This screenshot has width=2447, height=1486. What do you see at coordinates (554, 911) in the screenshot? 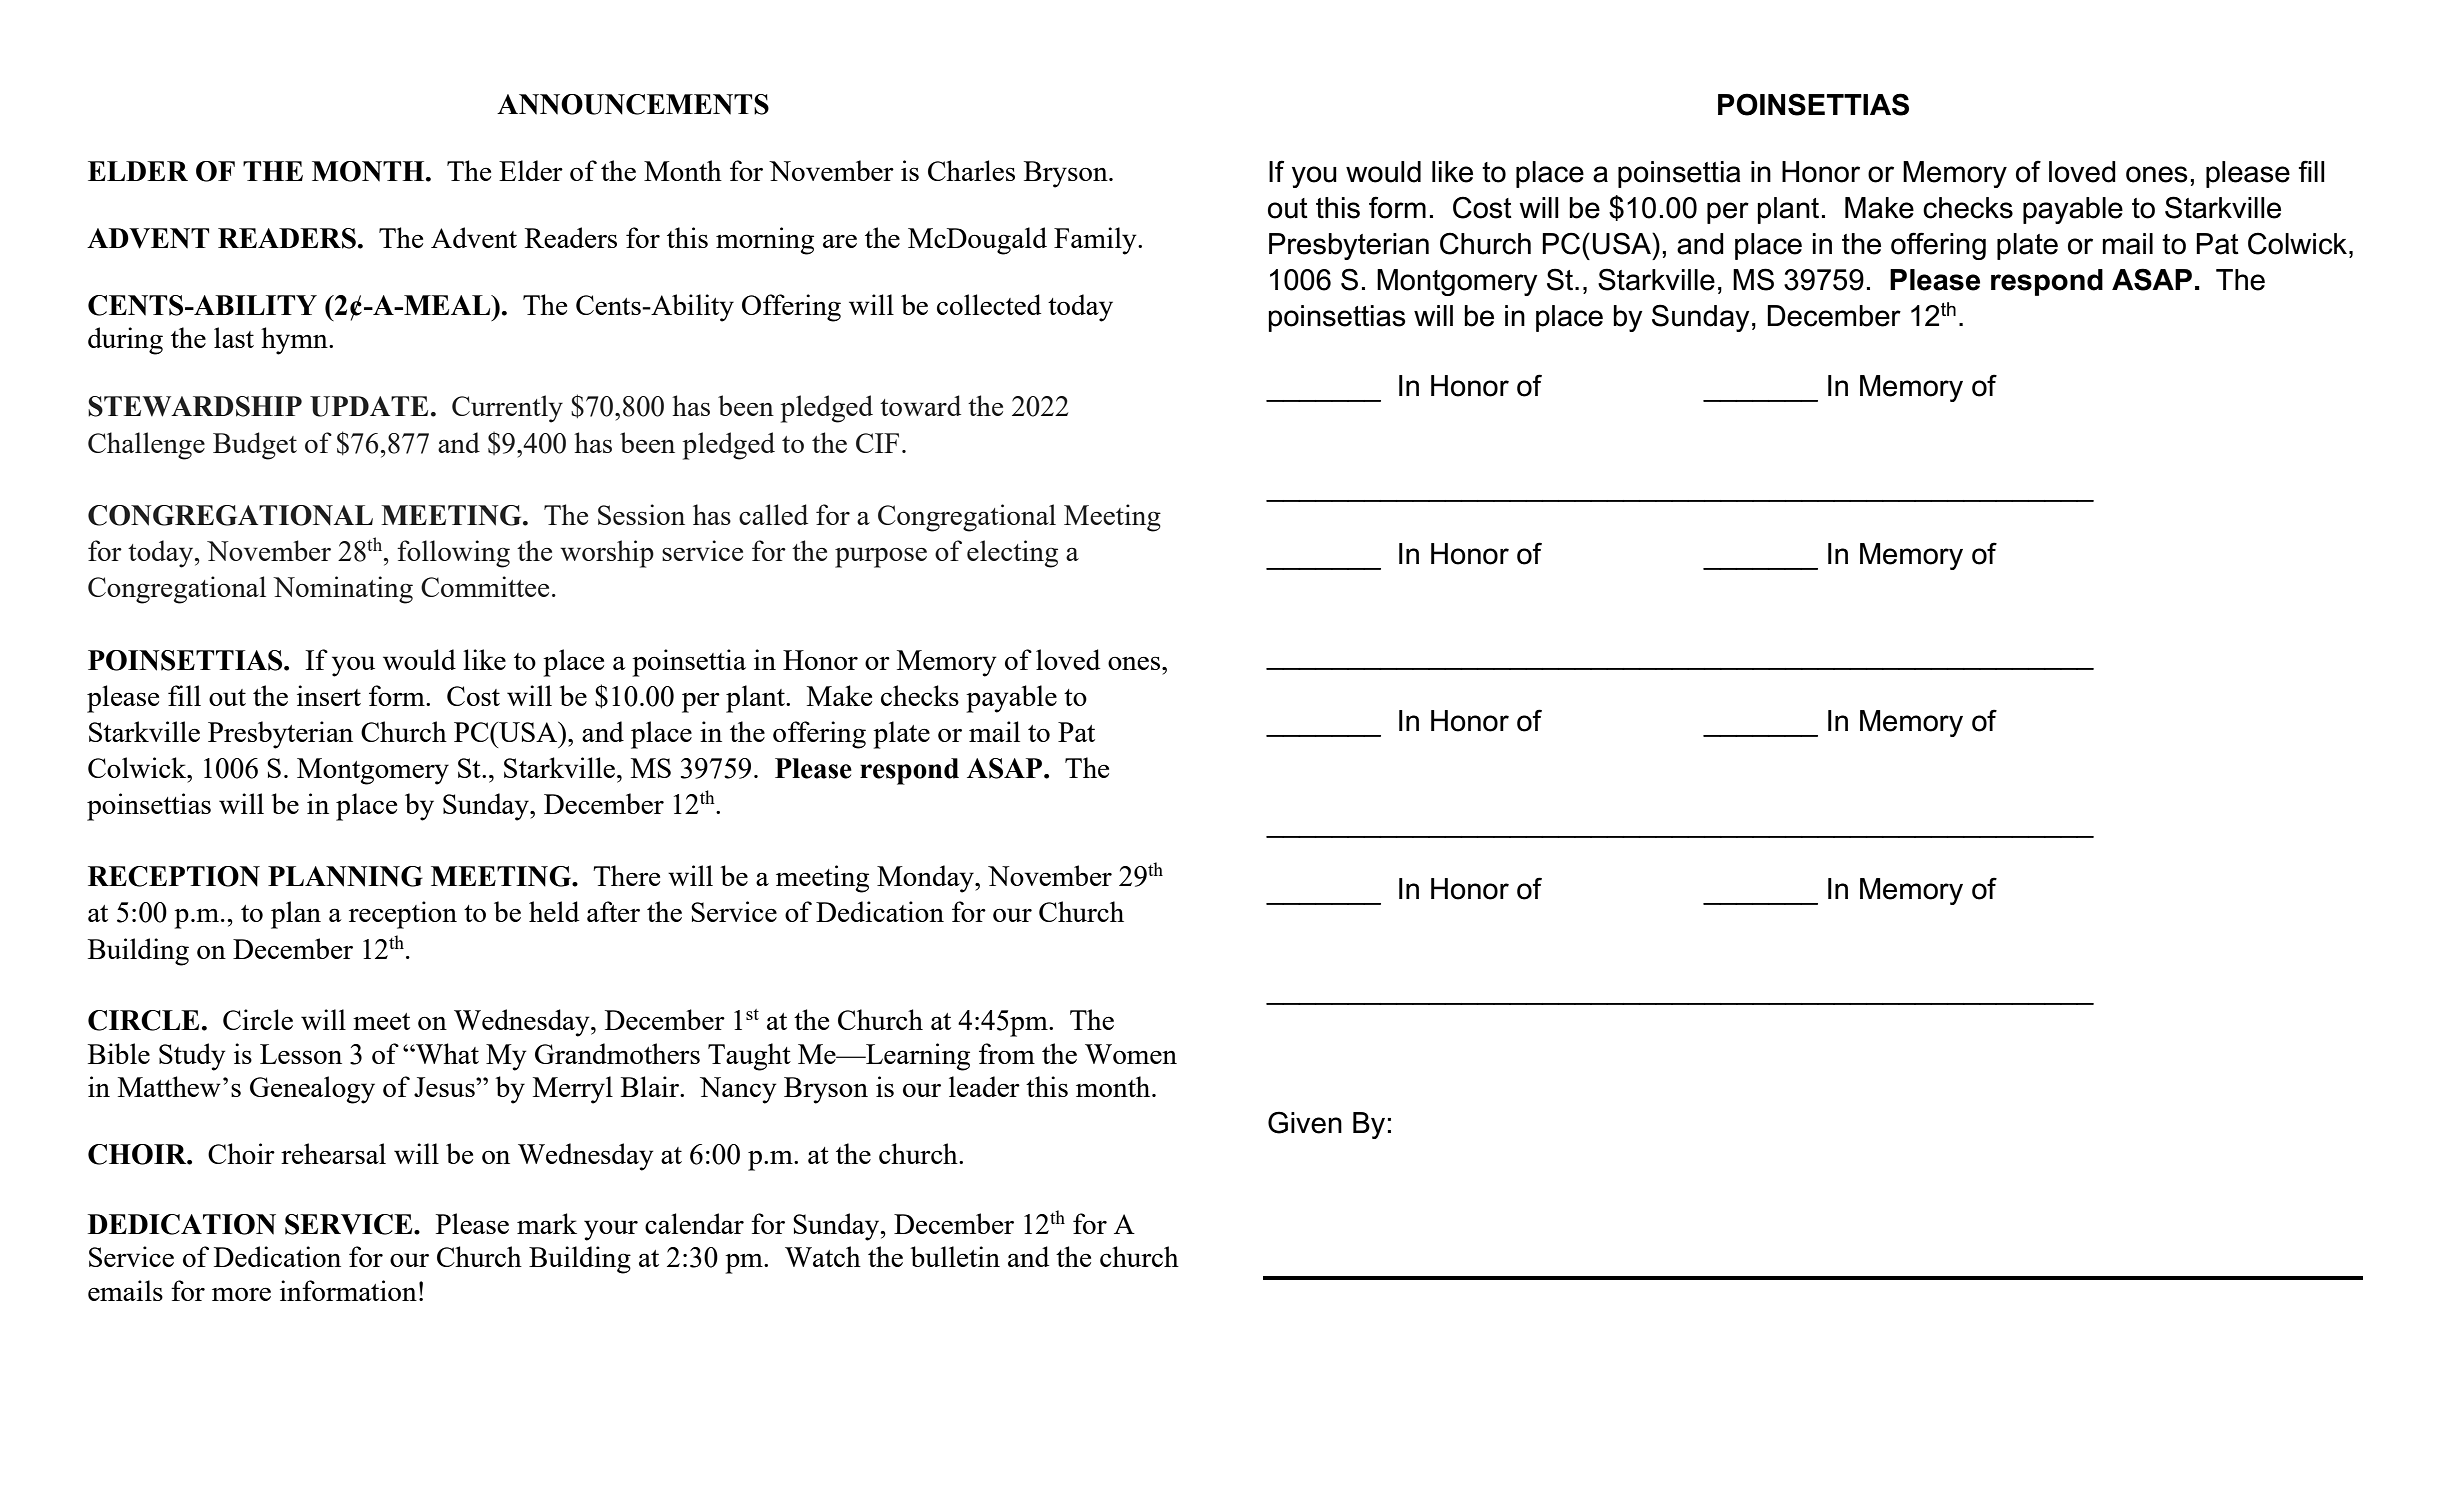
I see `held` at bounding box center [554, 911].
